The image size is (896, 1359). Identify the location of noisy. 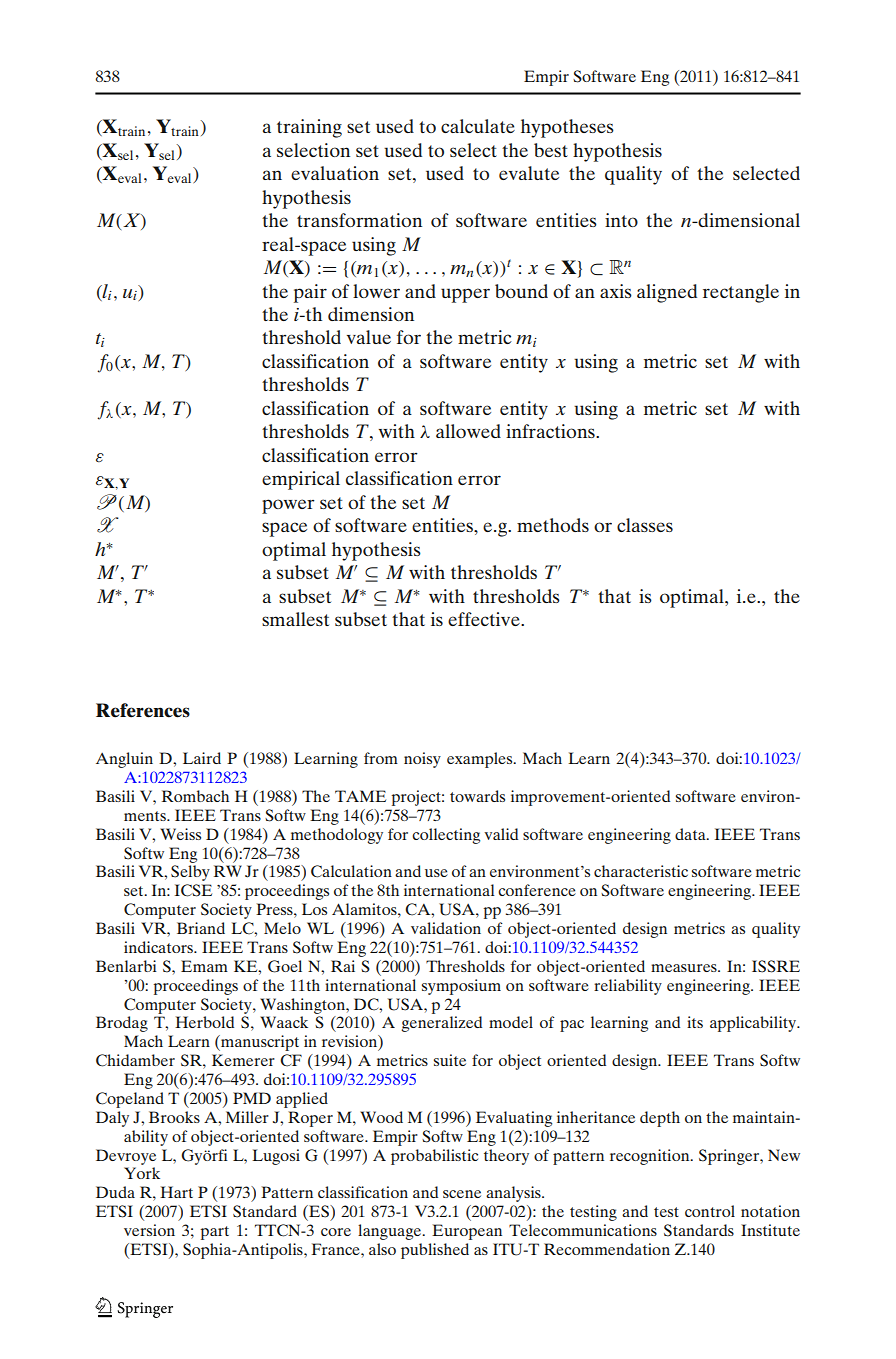
(422, 760).
